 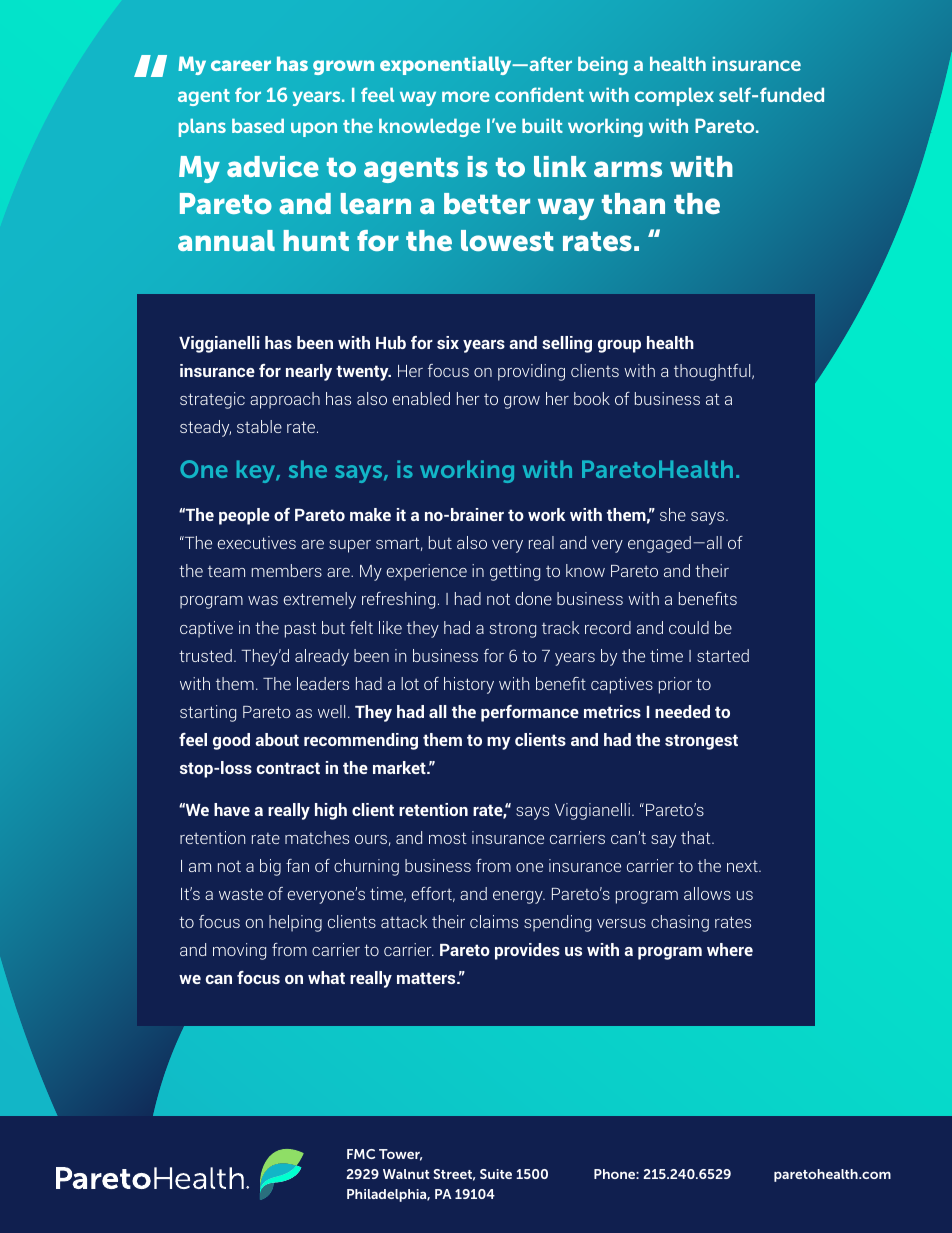 I want to click on more, so click(x=466, y=96).
